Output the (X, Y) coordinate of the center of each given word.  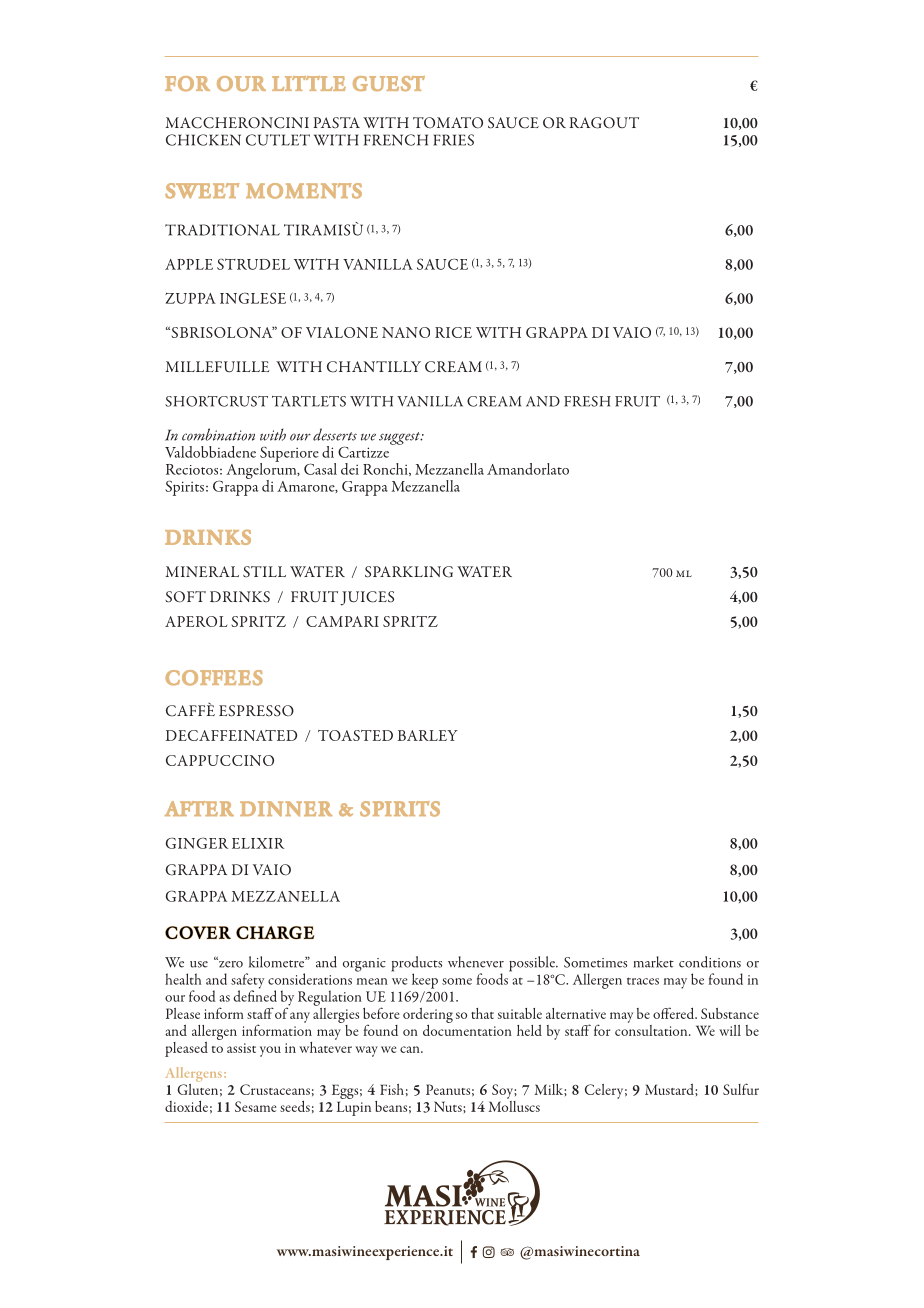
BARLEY (428, 735)
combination (218, 434)
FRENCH (396, 140)
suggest (401, 438)
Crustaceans (275, 1089)
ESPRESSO (256, 711)
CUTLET (278, 140)
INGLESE (253, 298)
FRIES (453, 140)
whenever (476, 962)
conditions (710, 962)
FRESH (587, 401)
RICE (453, 332)
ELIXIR (258, 843)
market (654, 962)
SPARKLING (409, 572)
